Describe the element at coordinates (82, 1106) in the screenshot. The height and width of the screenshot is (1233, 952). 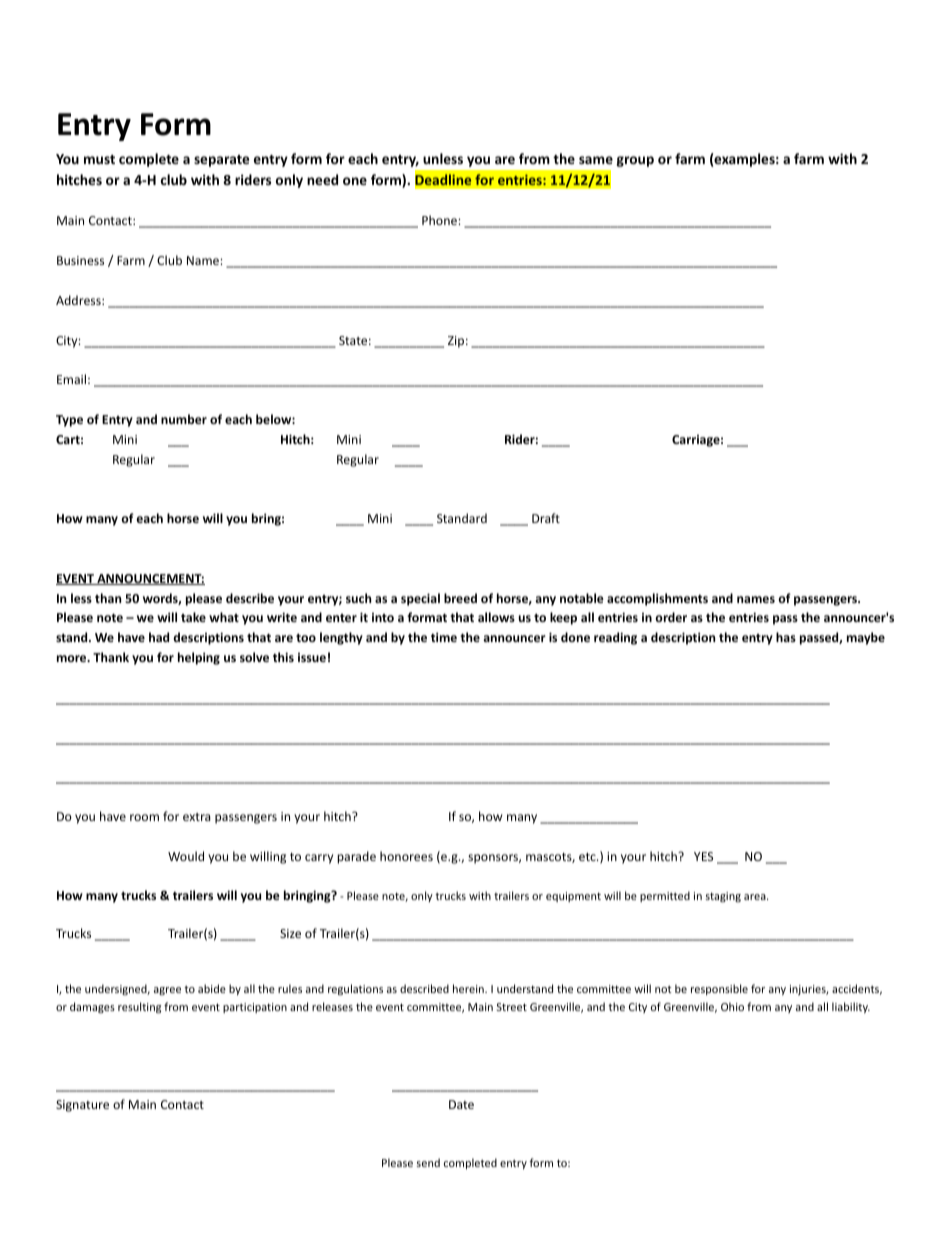
I see `Signature` at that location.
